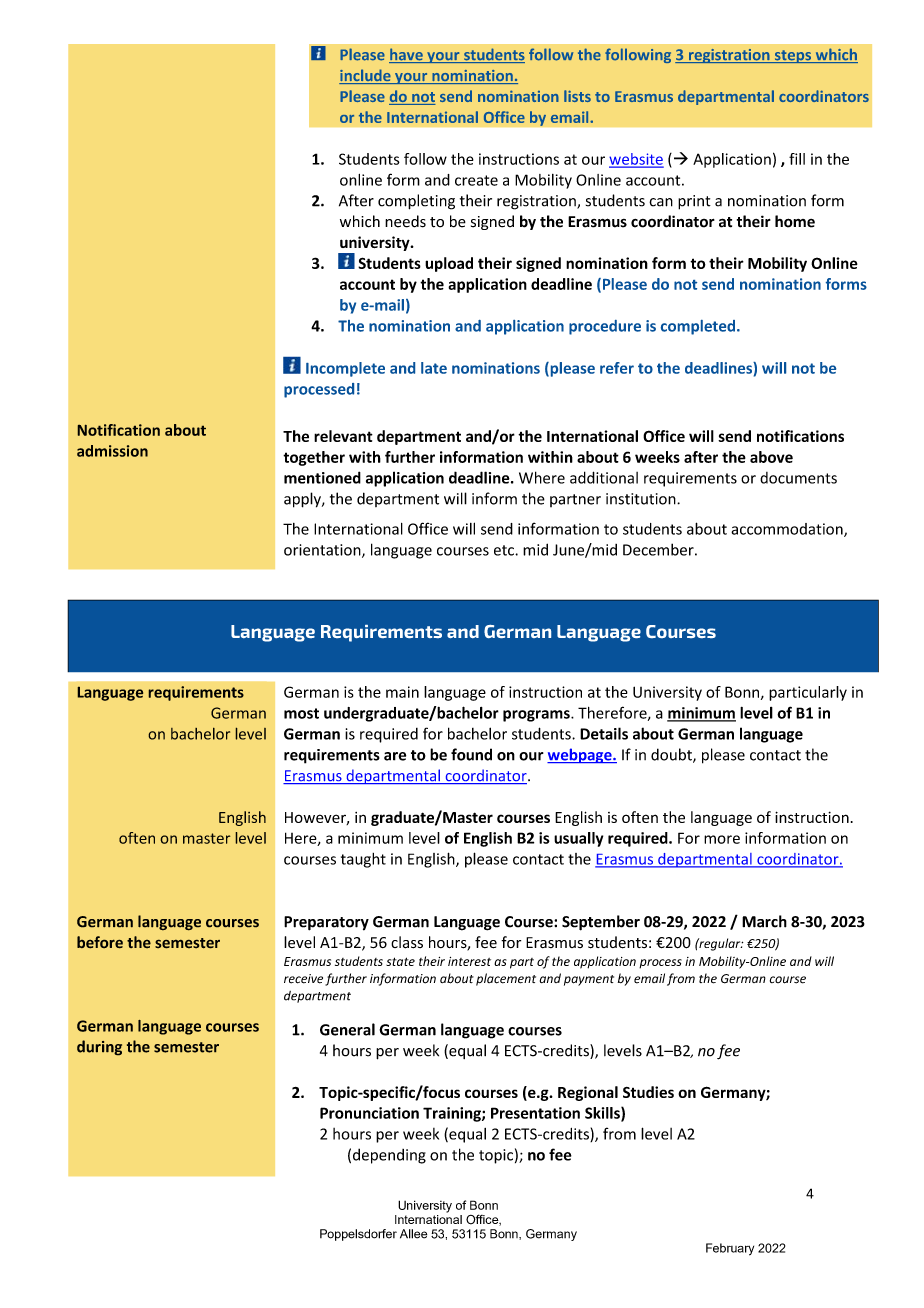 The width and height of the image is (924, 1308). I want to click on above, so click(771, 457).
